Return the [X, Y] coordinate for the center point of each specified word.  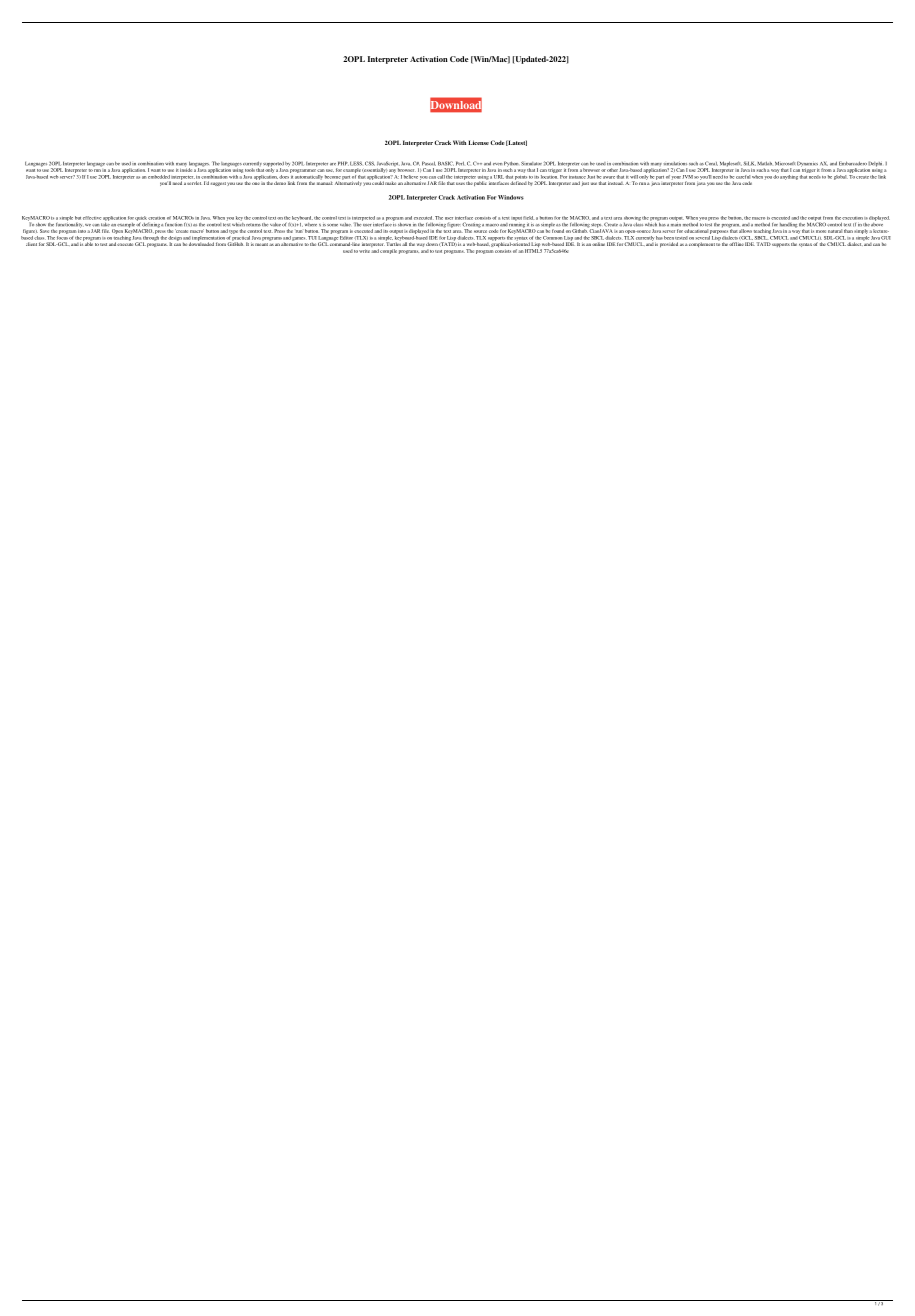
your [676, 177]
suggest [218, 184]
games [299, 238]
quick [141, 219]
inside [186, 169]
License [478, 142]
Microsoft [785, 163]
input [516, 219]
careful [742, 177]
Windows [511, 197]
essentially [373, 170]
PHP [343, 163]
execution [852, 218]
